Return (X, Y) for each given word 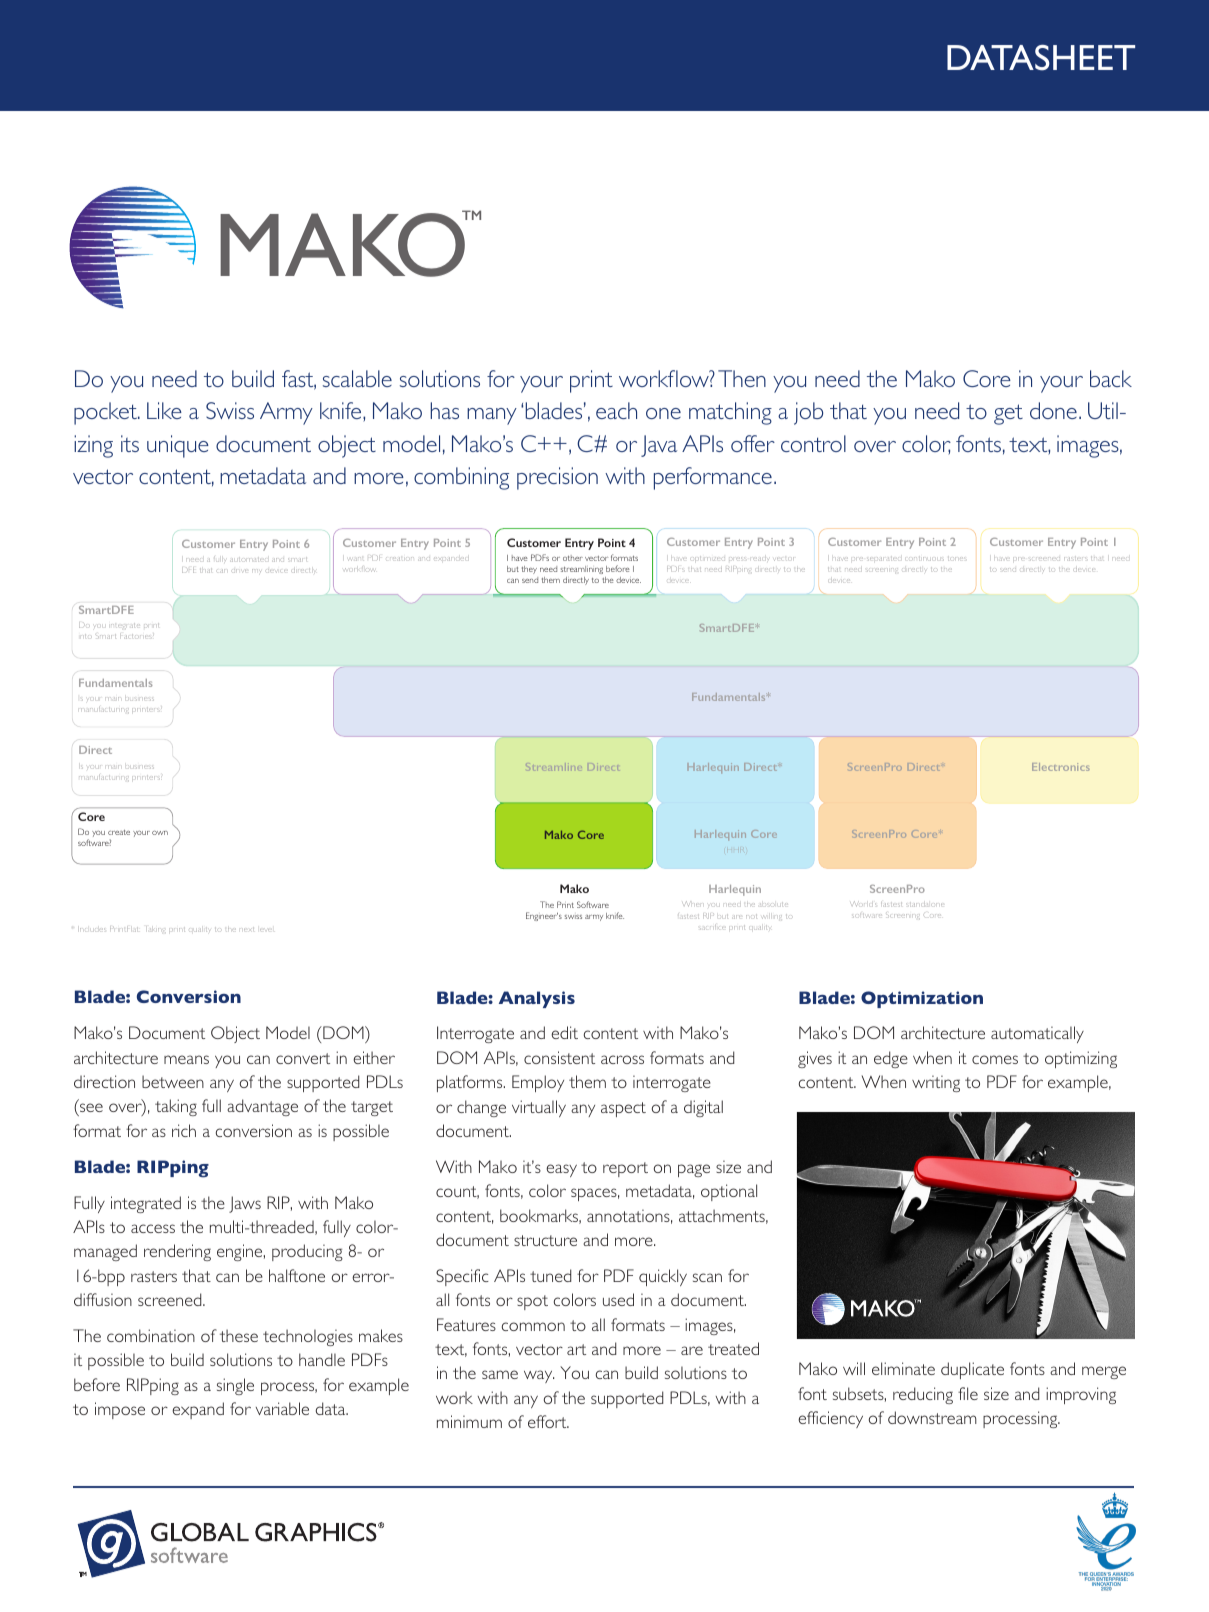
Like (164, 410)
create (119, 832)
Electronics (1061, 767)
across (622, 1059)
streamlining (582, 570)
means (186, 1059)
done (1053, 410)
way (539, 1376)
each (616, 410)
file (968, 1393)
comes (995, 1059)
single (235, 1386)
